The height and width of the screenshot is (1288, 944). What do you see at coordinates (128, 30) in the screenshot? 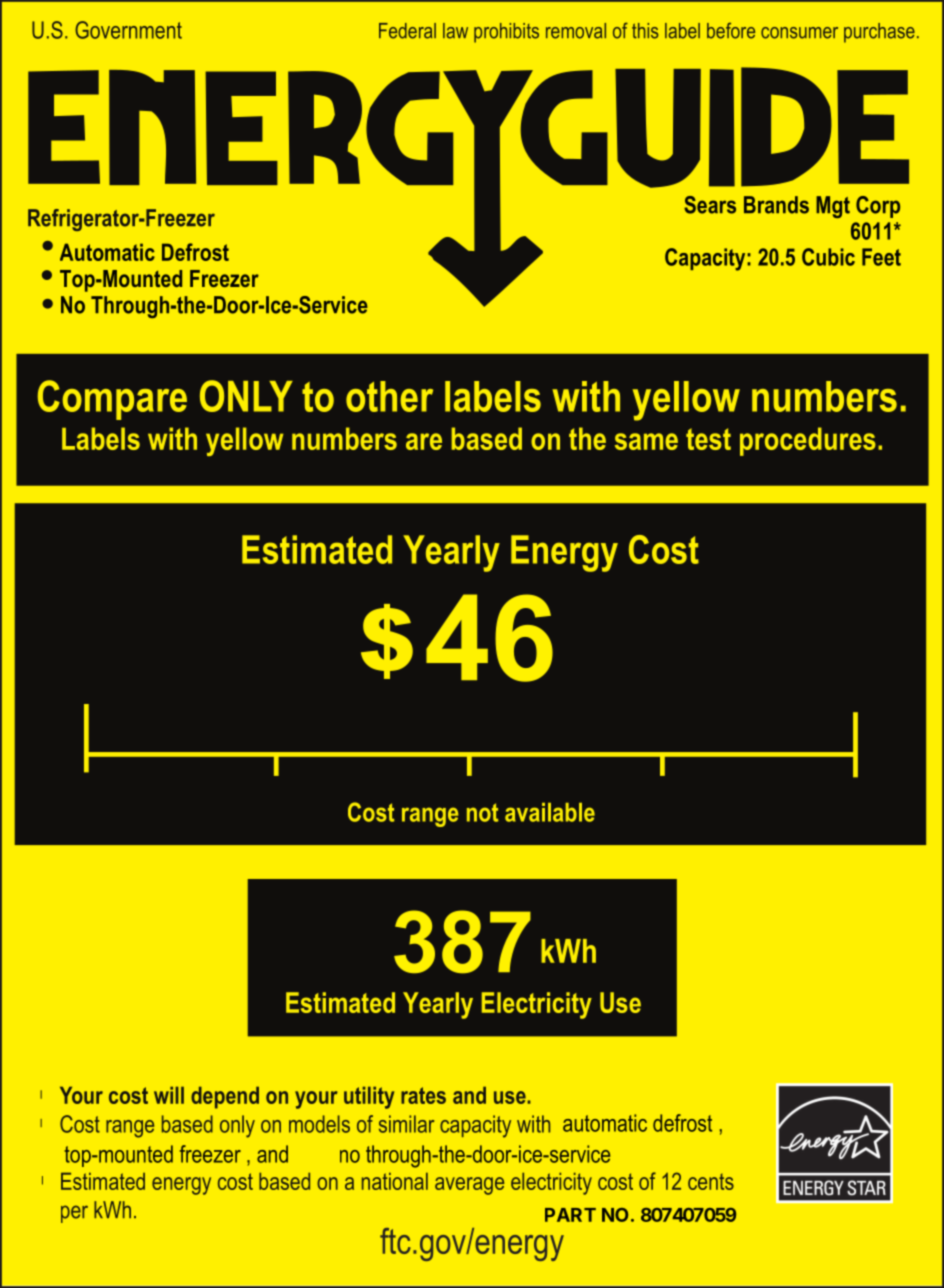
I see `Government` at bounding box center [128, 30].
